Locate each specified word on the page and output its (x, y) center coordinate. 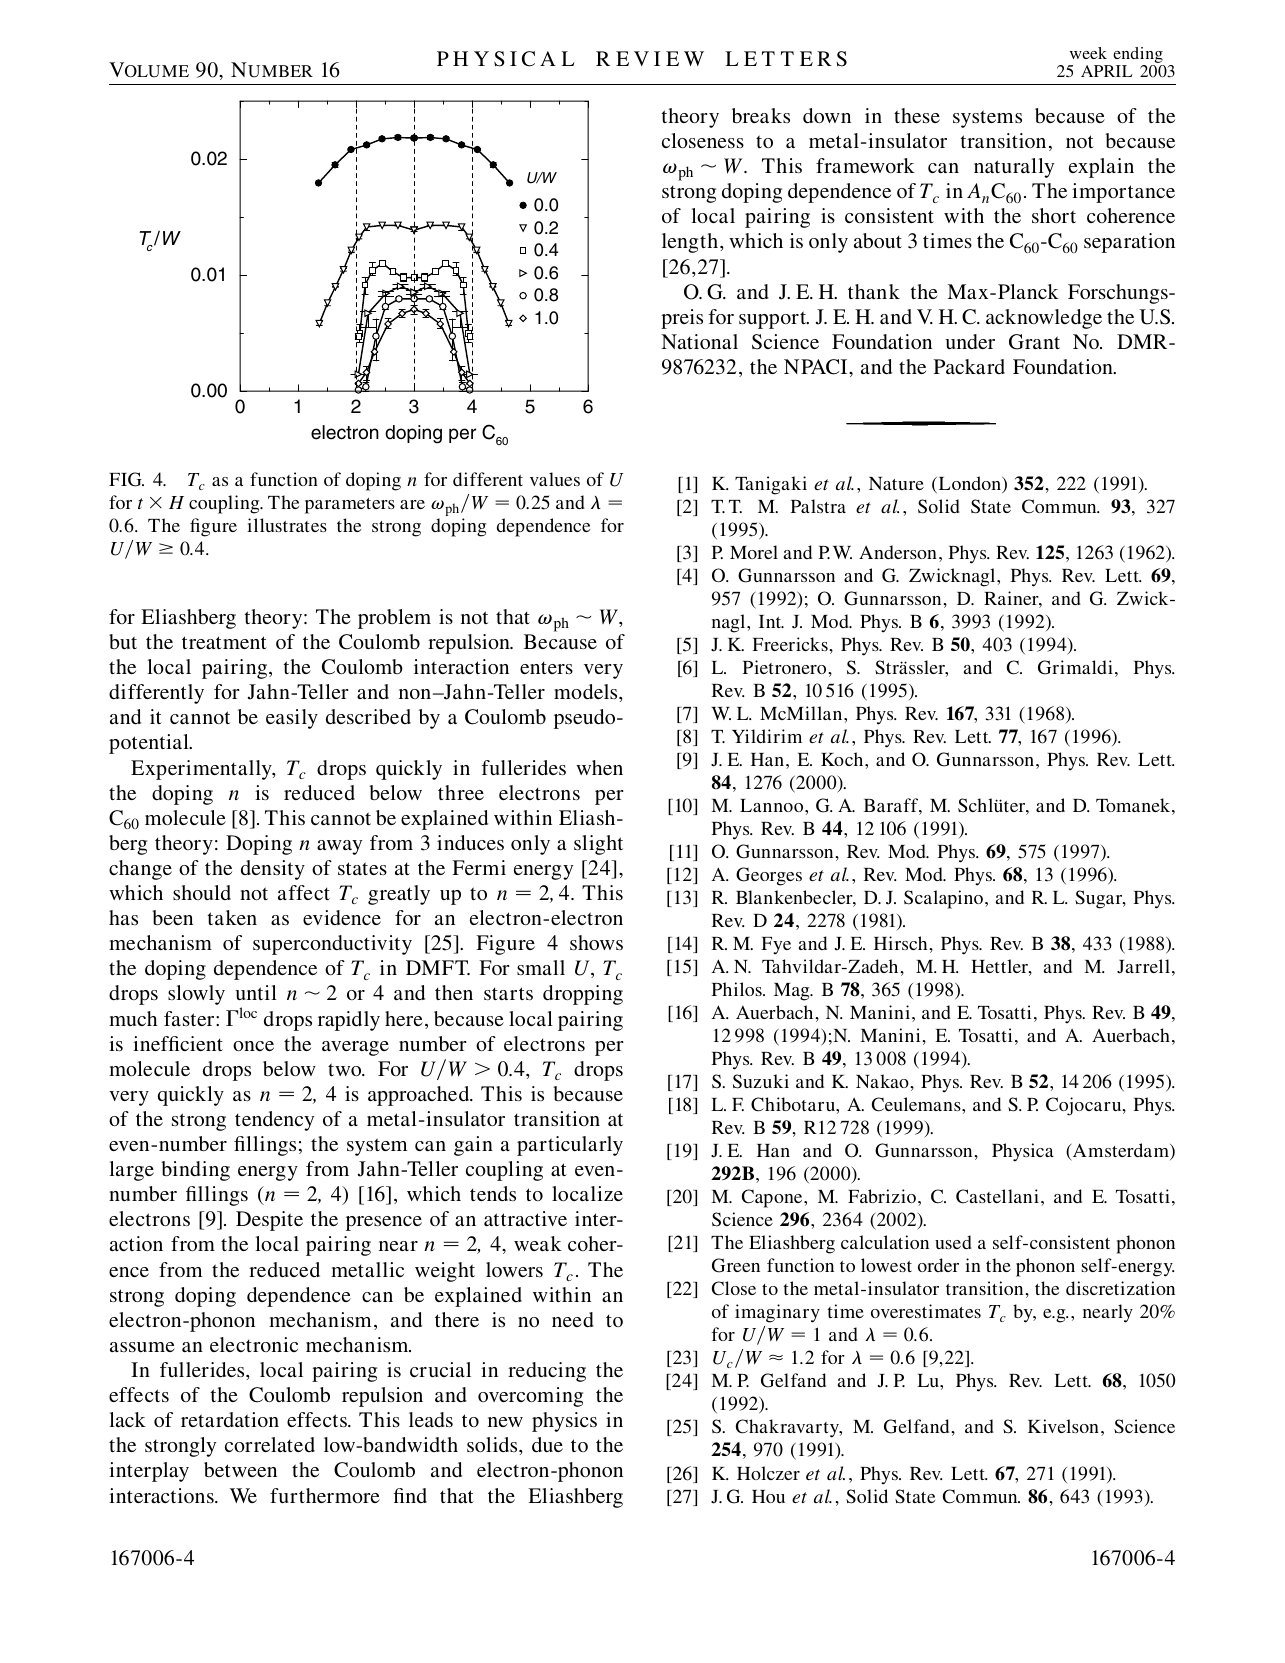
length (690, 243)
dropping (583, 995)
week (1088, 53)
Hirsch (900, 943)
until (256, 992)
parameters (350, 506)
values (555, 479)
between (240, 1469)
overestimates (926, 1311)
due (547, 1444)
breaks (761, 115)
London (969, 484)
